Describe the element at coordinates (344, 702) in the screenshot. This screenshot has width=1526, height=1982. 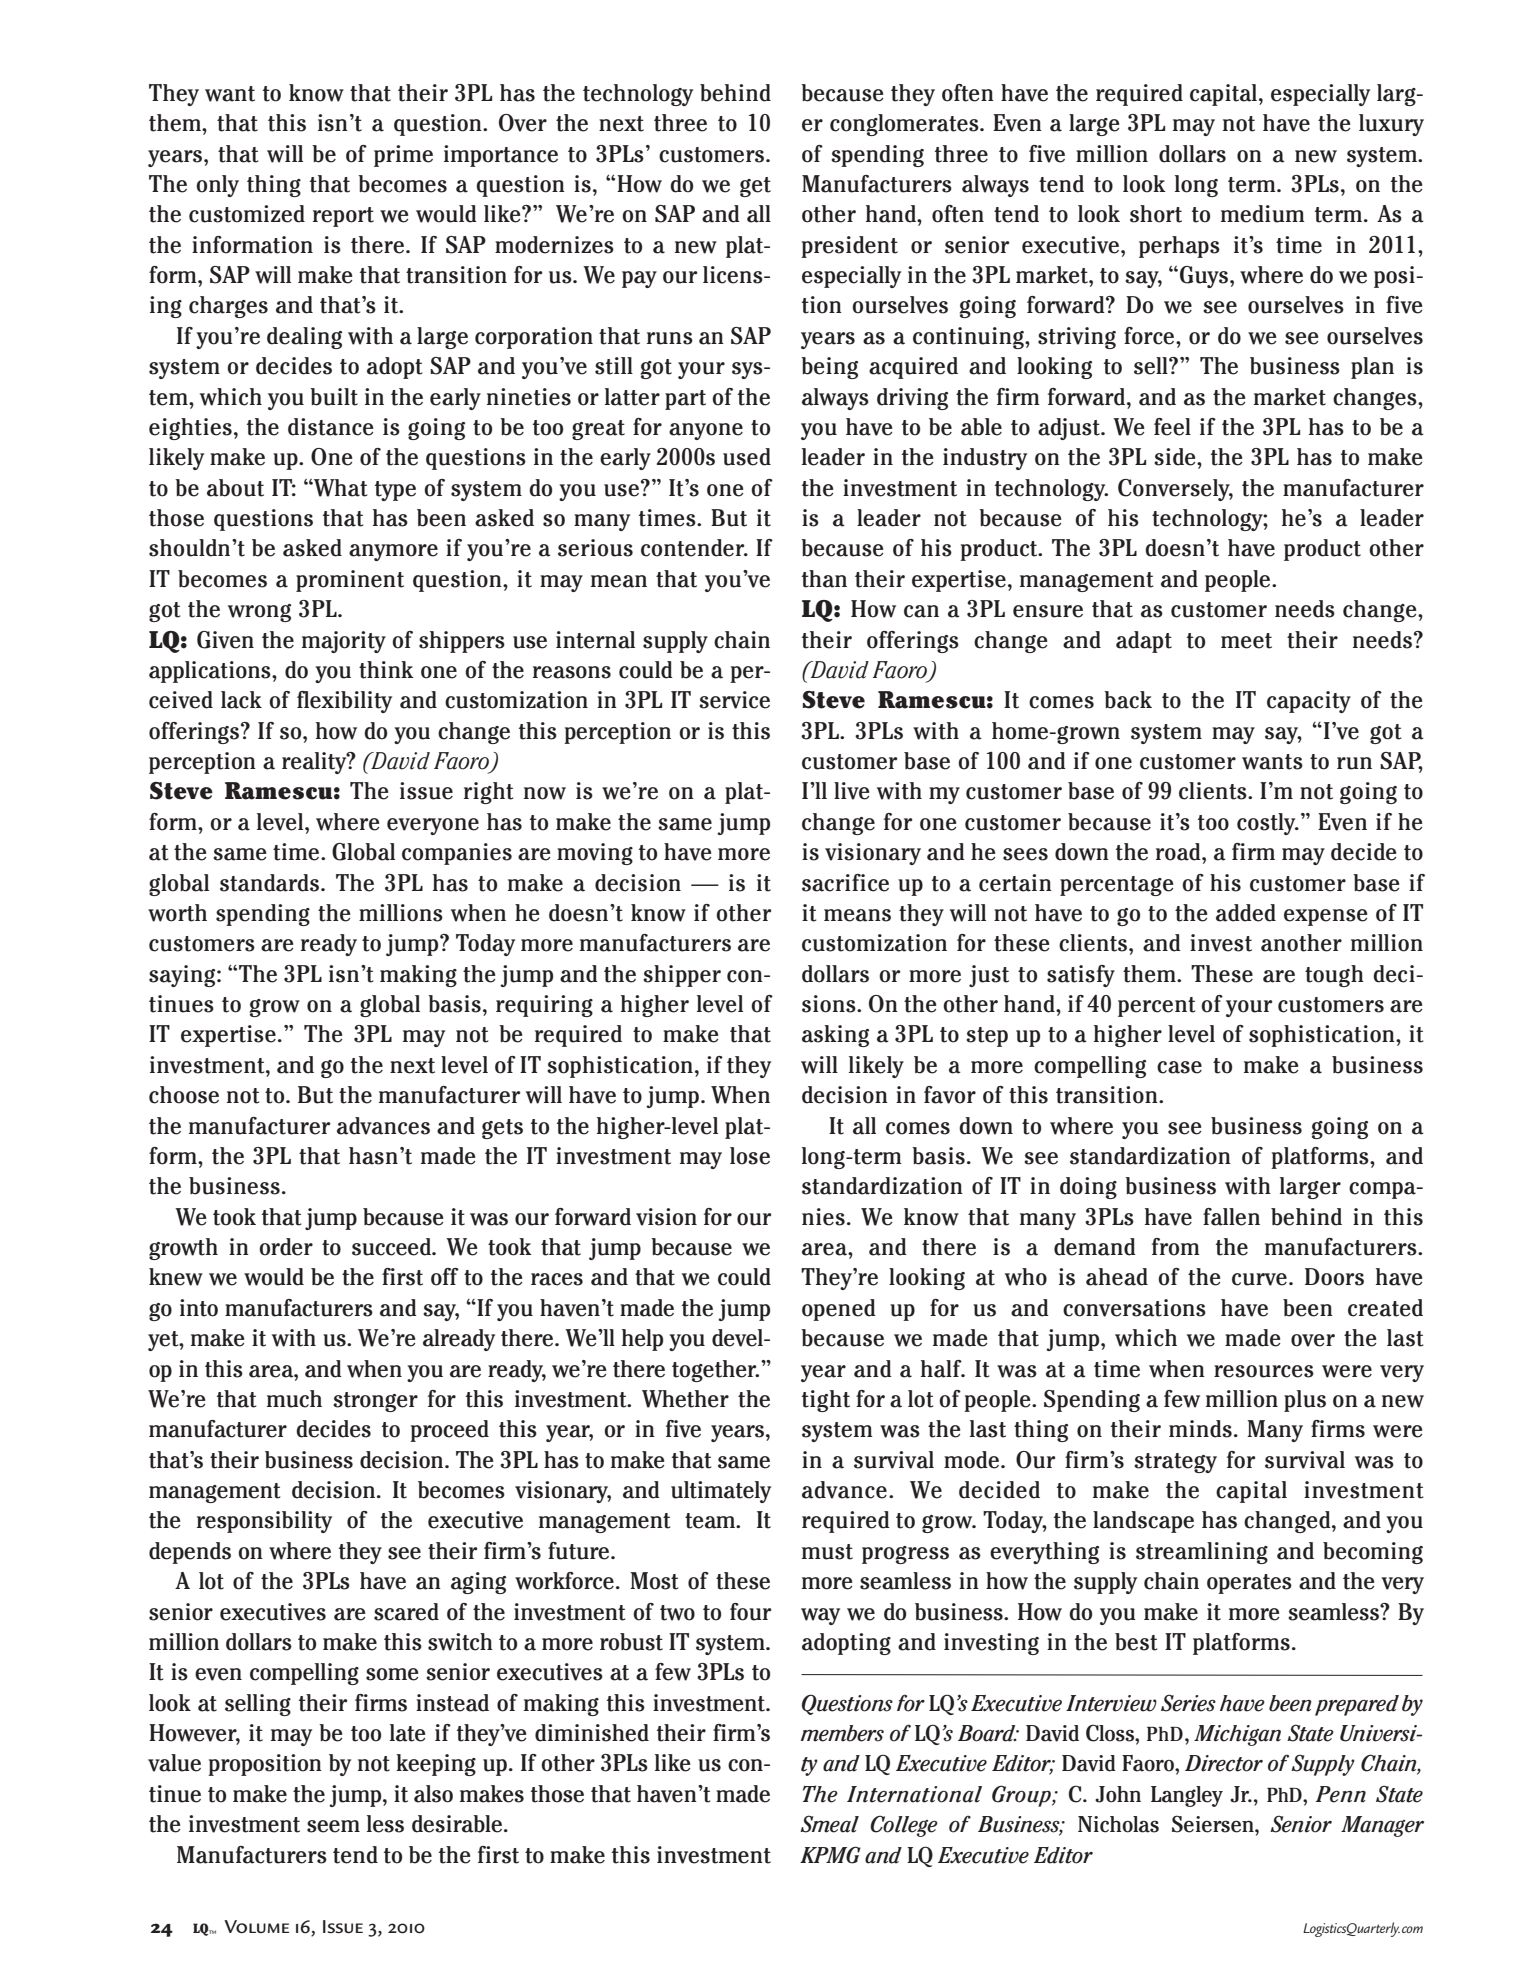
I see `flexibility` at that location.
